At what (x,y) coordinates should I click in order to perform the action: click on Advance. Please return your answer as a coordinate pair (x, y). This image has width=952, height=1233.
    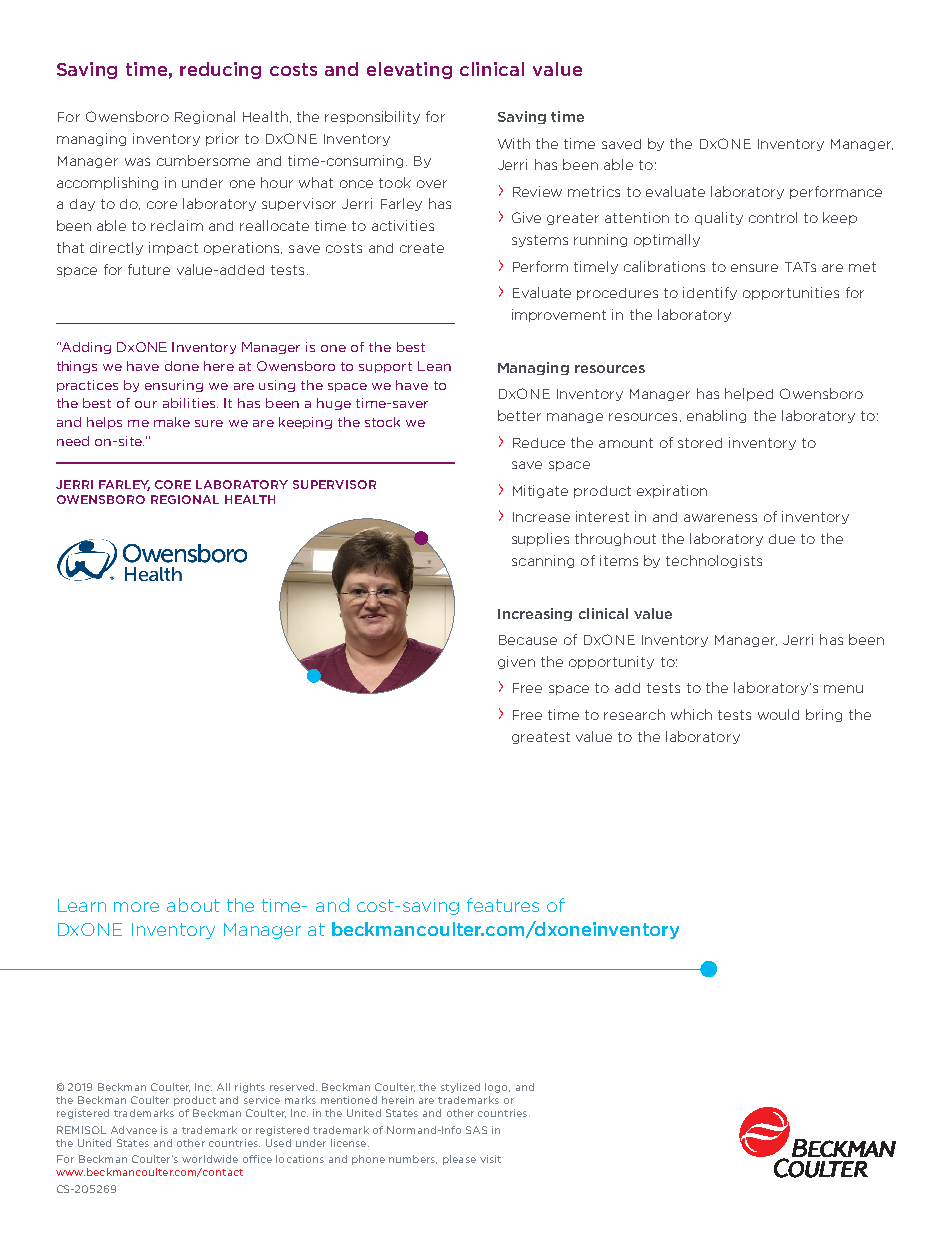
    Looking at the image, I should click on (134, 1130).
